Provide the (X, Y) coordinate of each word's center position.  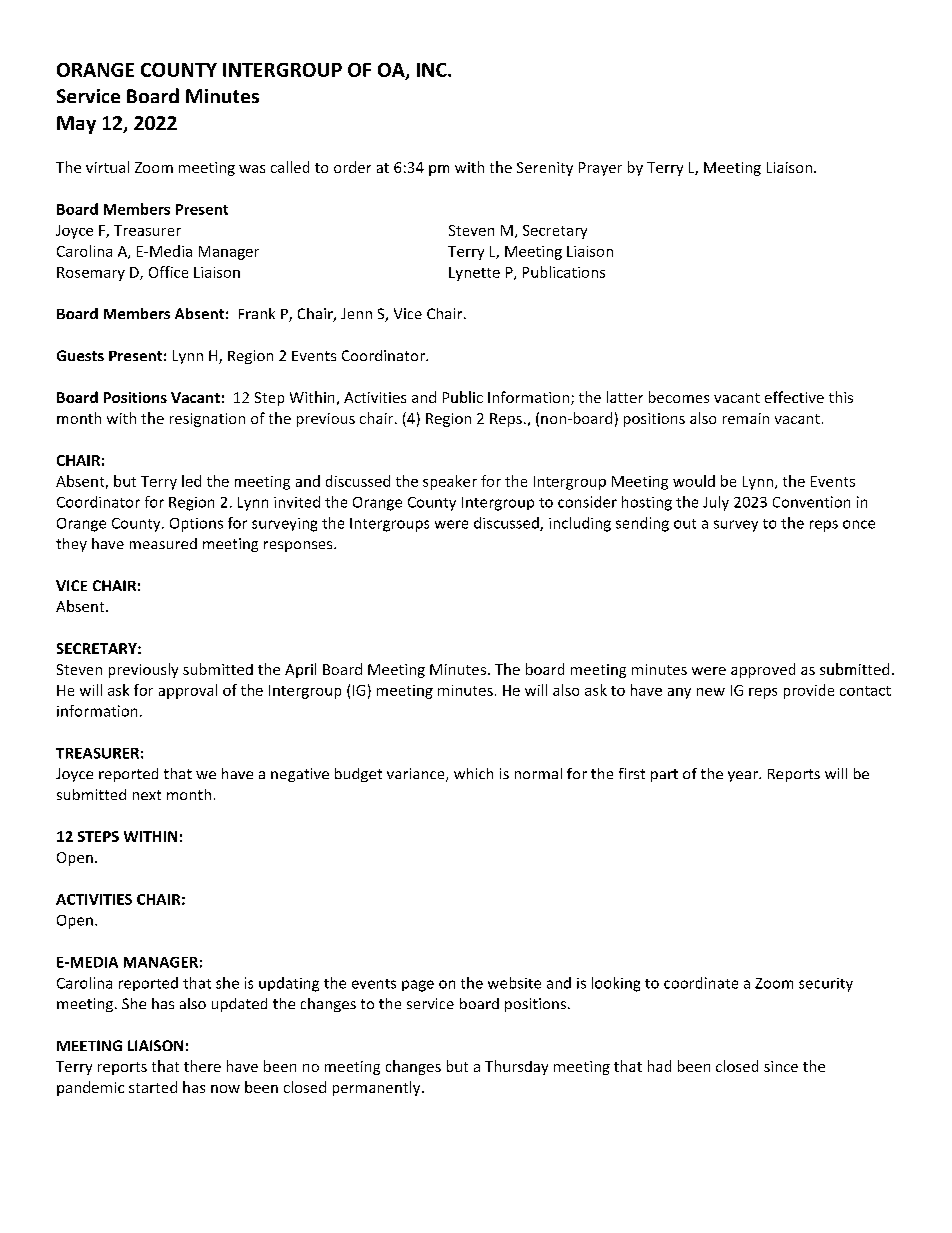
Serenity (545, 169)
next (147, 795)
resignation (207, 420)
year (744, 776)
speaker (450, 482)
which (473, 773)
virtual (107, 167)
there (202, 1066)
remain (746, 418)
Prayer (600, 169)
